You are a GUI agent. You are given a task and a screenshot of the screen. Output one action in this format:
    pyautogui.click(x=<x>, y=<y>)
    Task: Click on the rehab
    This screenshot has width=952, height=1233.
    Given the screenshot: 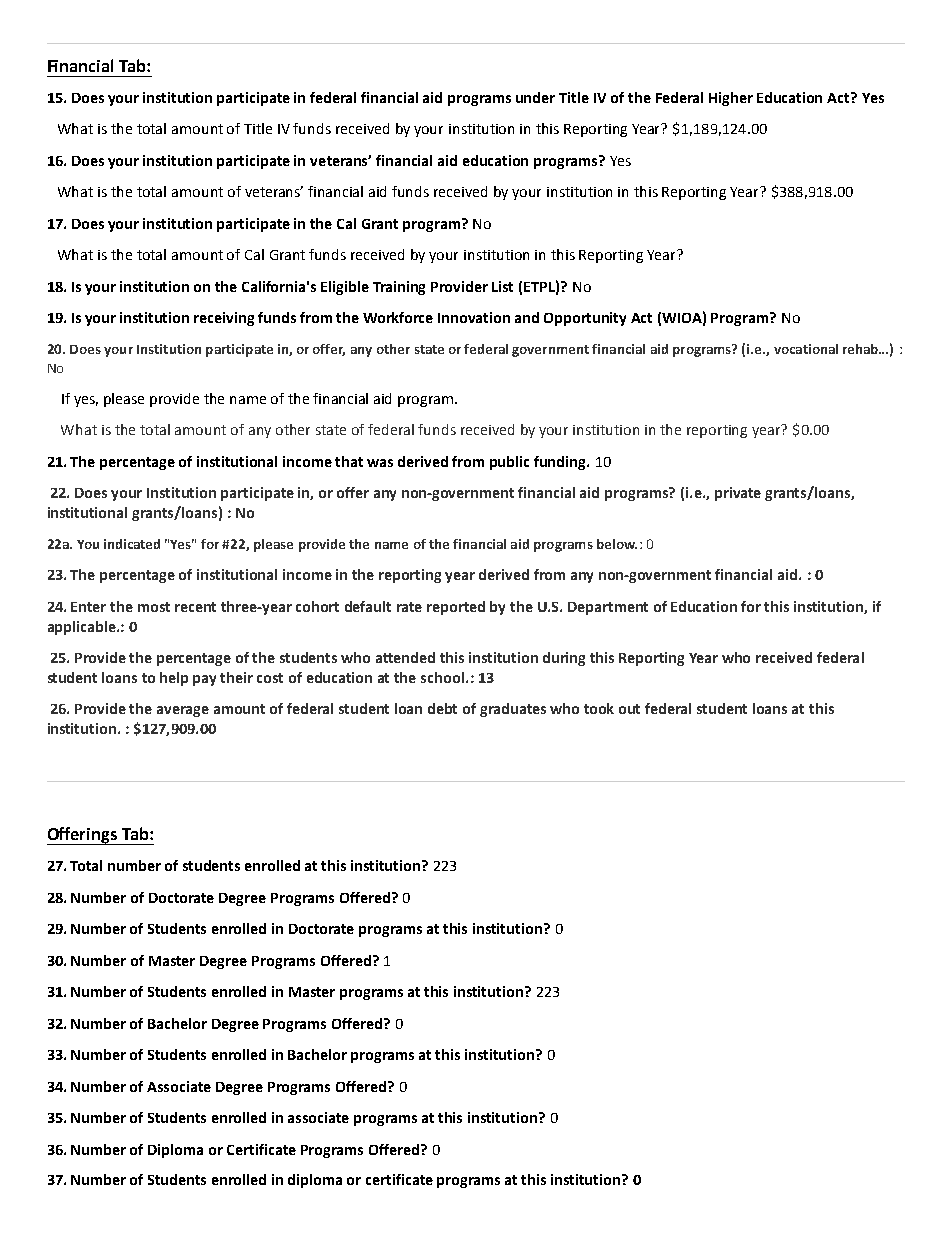 What is the action you would take?
    pyautogui.click(x=862, y=349)
